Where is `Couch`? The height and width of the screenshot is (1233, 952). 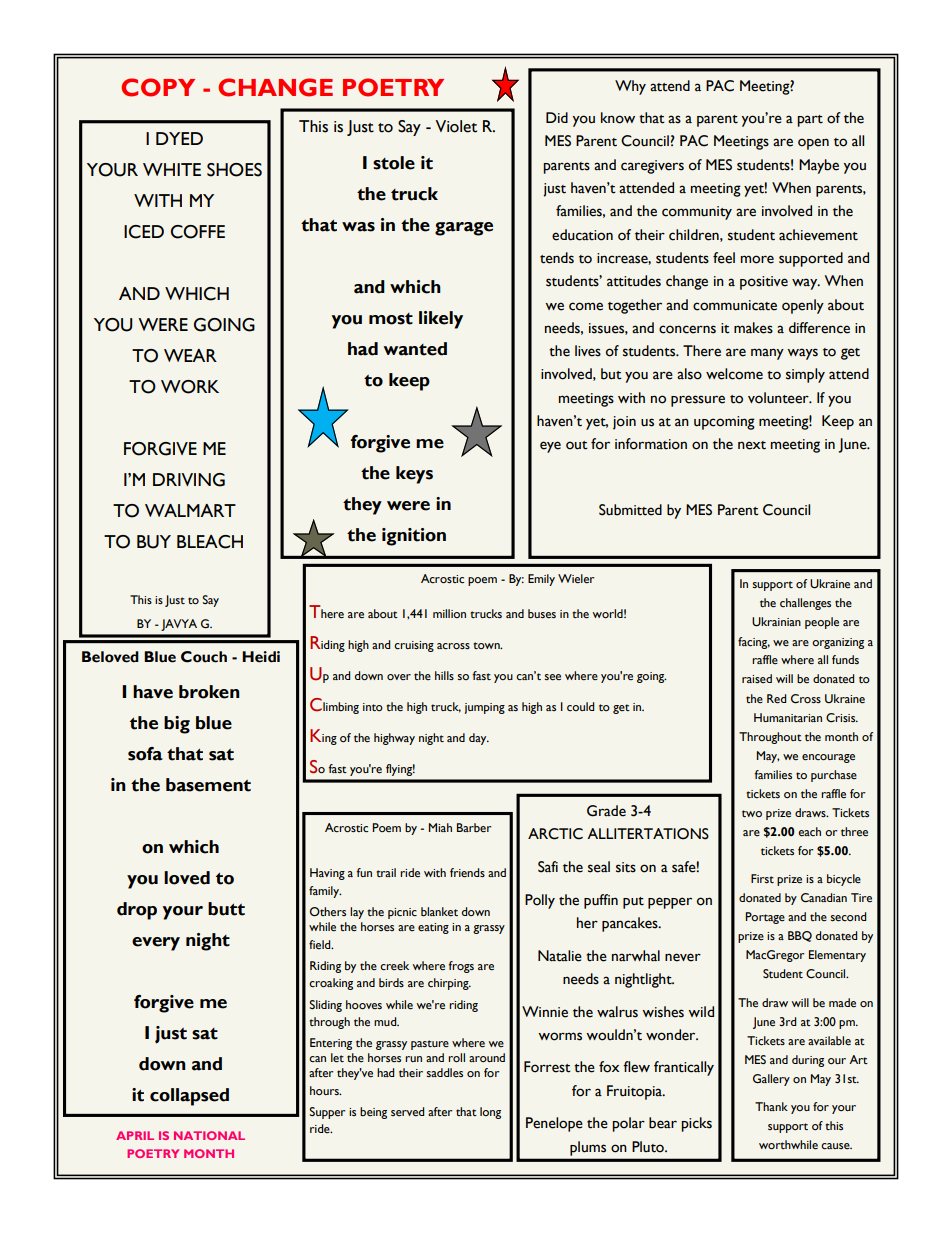 Couch is located at coordinates (204, 657).
